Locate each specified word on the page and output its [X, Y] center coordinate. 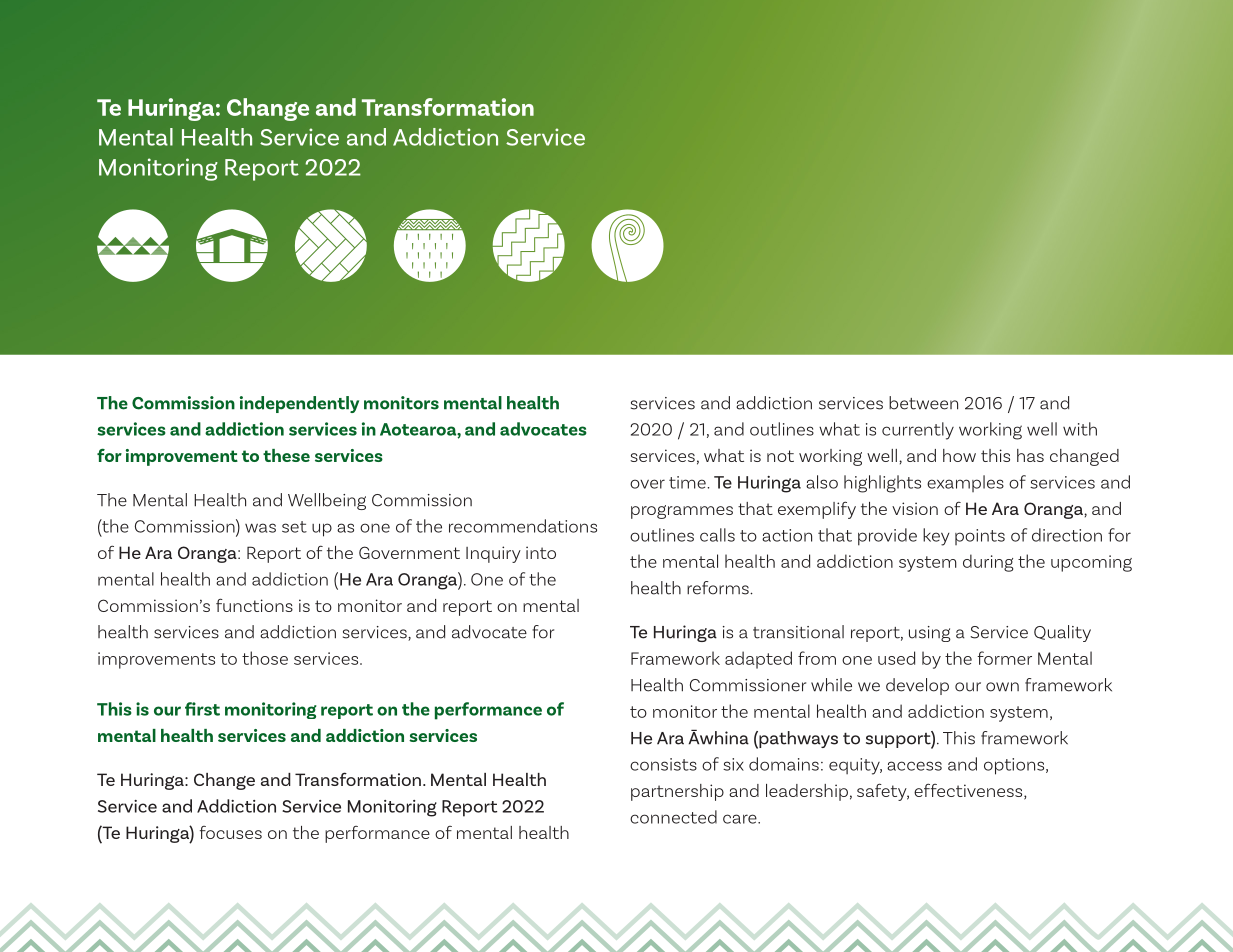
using [930, 634]
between [923, 403]
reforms [719, 588]
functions [254, 605]
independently [299, 404]
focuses [231, 832]
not [780, 456]
